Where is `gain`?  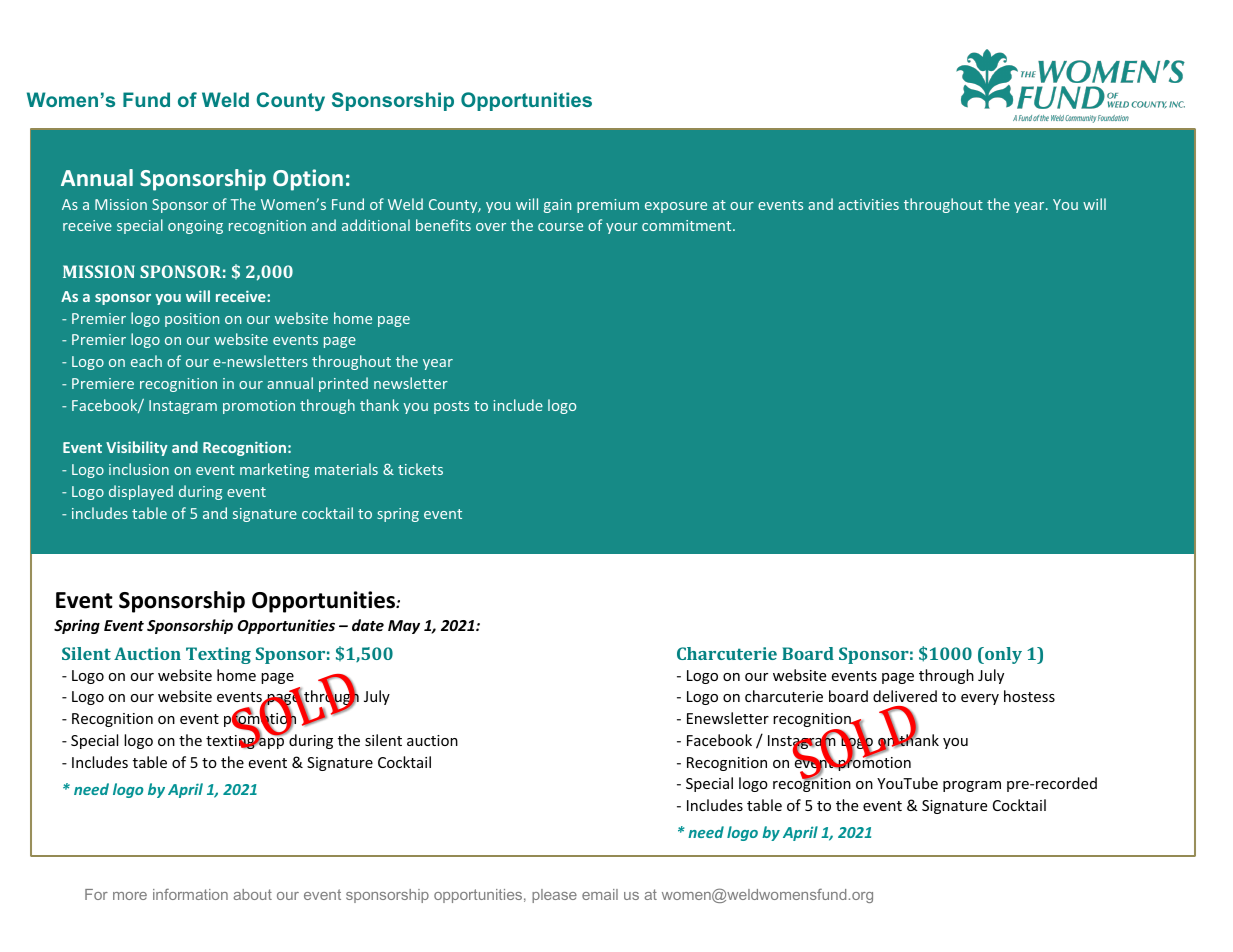
gain is located at coordinates (557, 206).
